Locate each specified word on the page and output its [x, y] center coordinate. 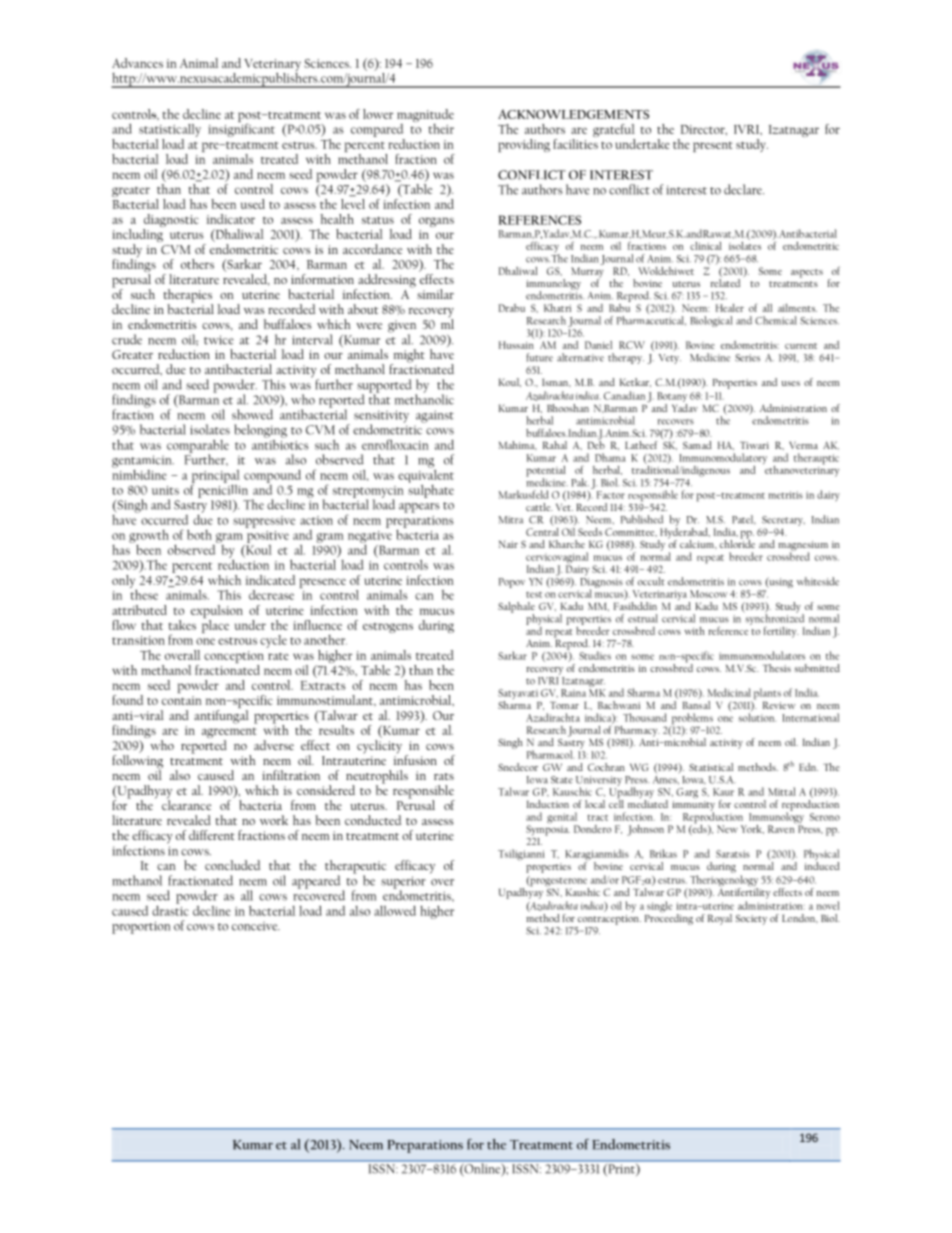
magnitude [425, 115]
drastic [170, 909]
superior [403, 883]
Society [751, 920]
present [713, 147]
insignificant [241, 129]
